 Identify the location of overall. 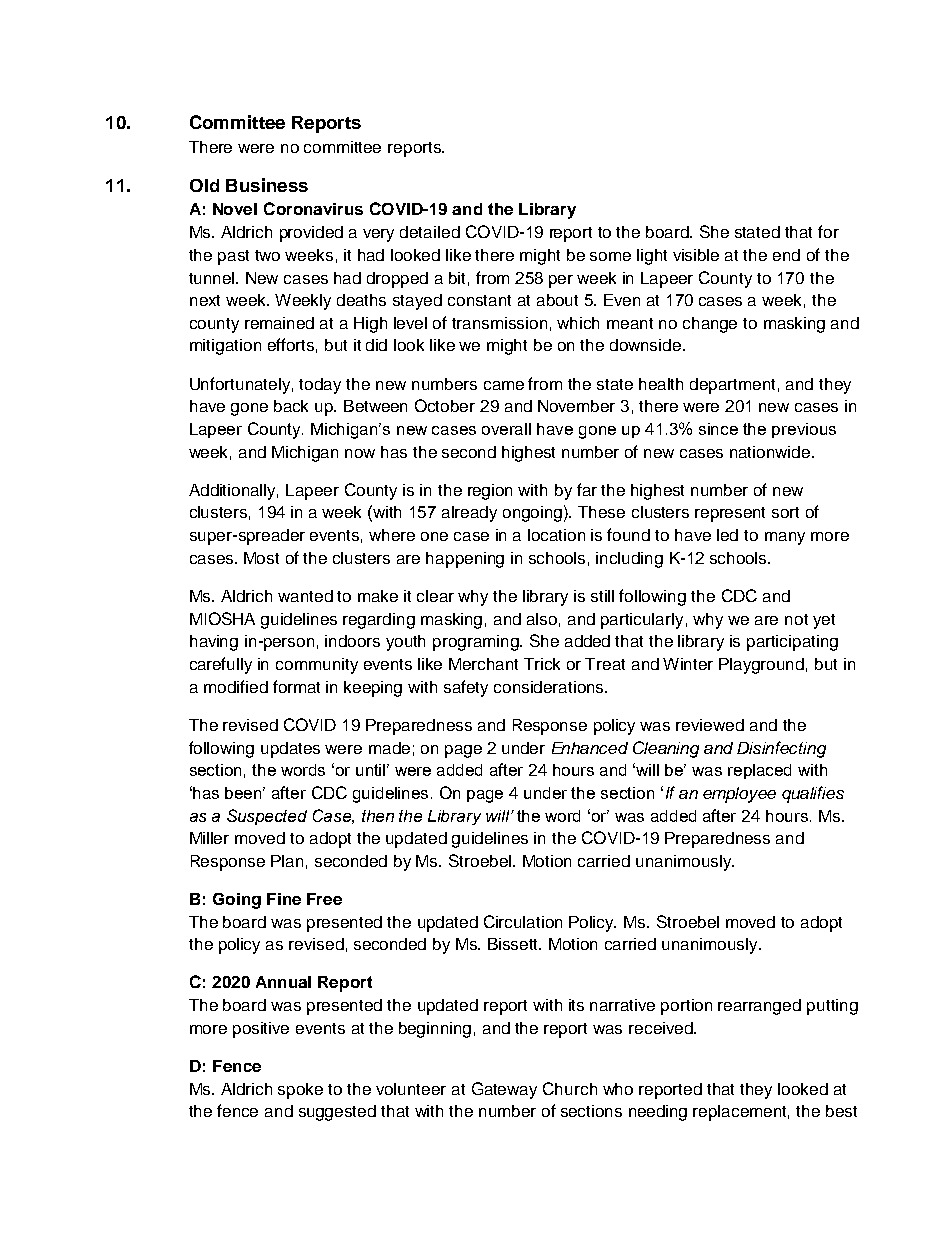
(506, 429).
